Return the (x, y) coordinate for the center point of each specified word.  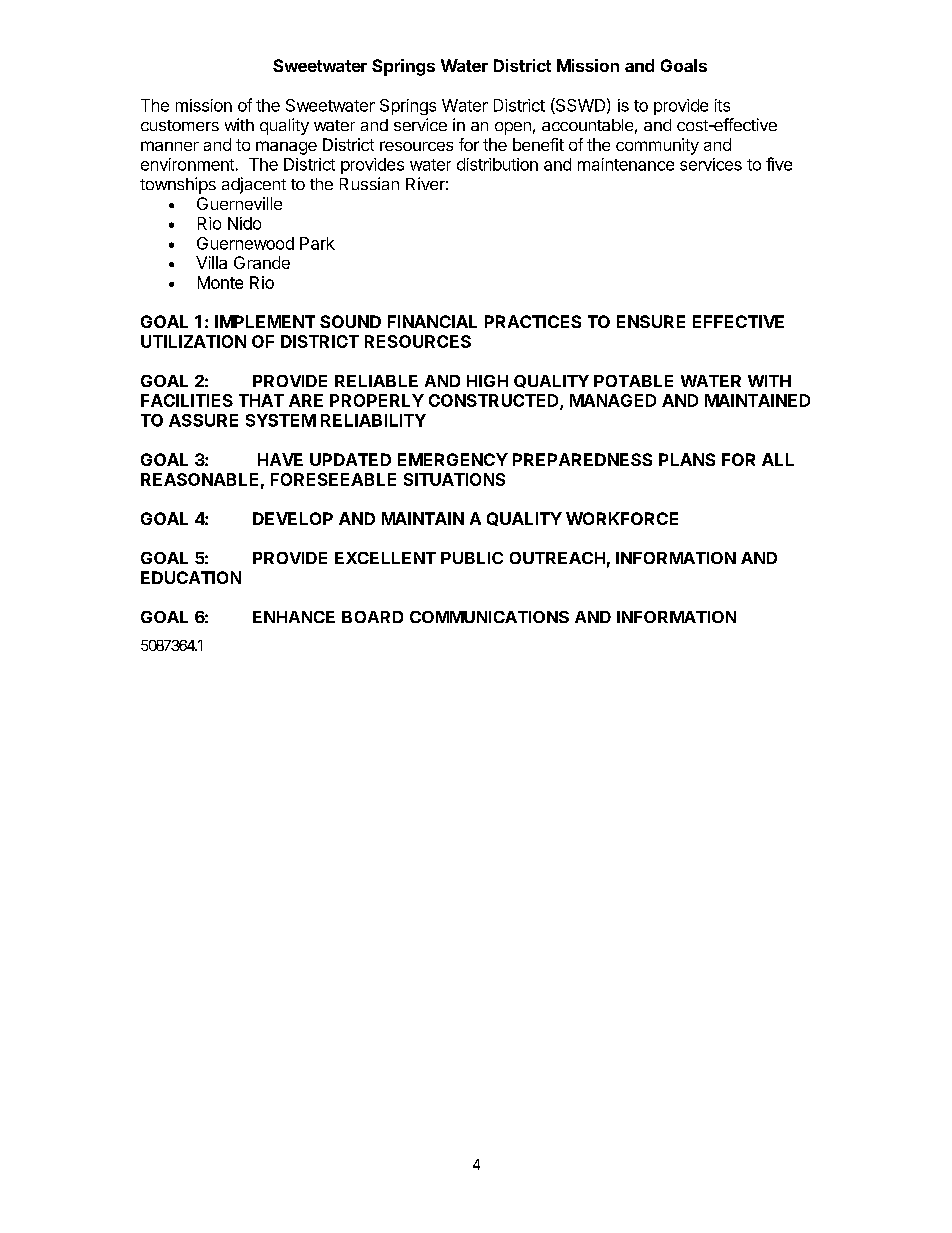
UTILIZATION (193, 341)
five (779, 164)
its (722, 105)
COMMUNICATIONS (489, 617)
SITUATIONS (454, 479)
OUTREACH (557, 558)
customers (180, 125)
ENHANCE (294, 617)
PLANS (687, 459)
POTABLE (633, 381)
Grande (262, 262)
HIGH (487, 381)
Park (317, 243)
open (513, 128)
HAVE (280, 459)
